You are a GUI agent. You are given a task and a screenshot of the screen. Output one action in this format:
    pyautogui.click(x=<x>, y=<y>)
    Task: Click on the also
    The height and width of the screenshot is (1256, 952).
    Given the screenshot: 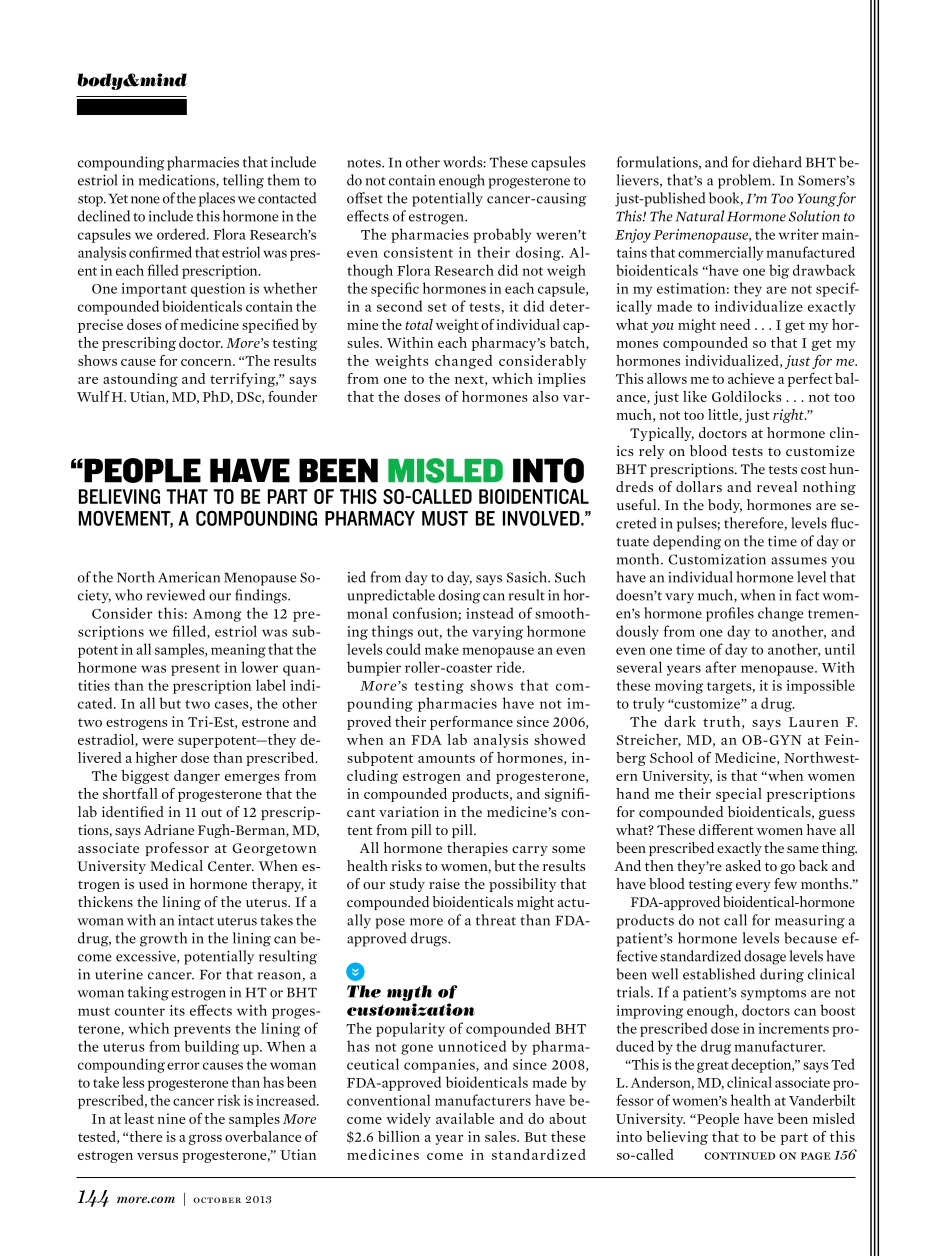 What is the action you would take?
    pyautogui.click(x=546, y=396)
